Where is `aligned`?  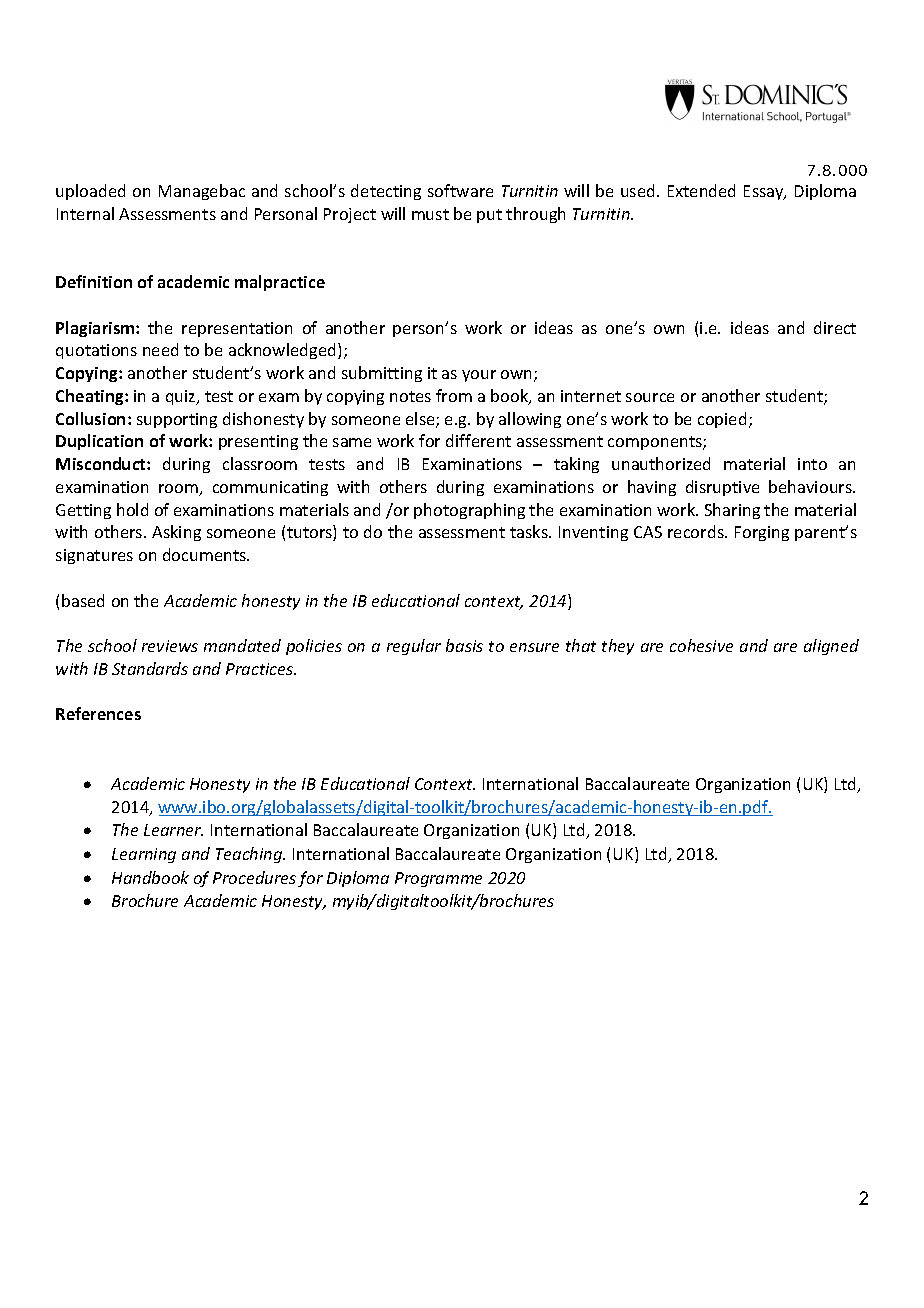
aligned is located at coordinates (831, 647).
